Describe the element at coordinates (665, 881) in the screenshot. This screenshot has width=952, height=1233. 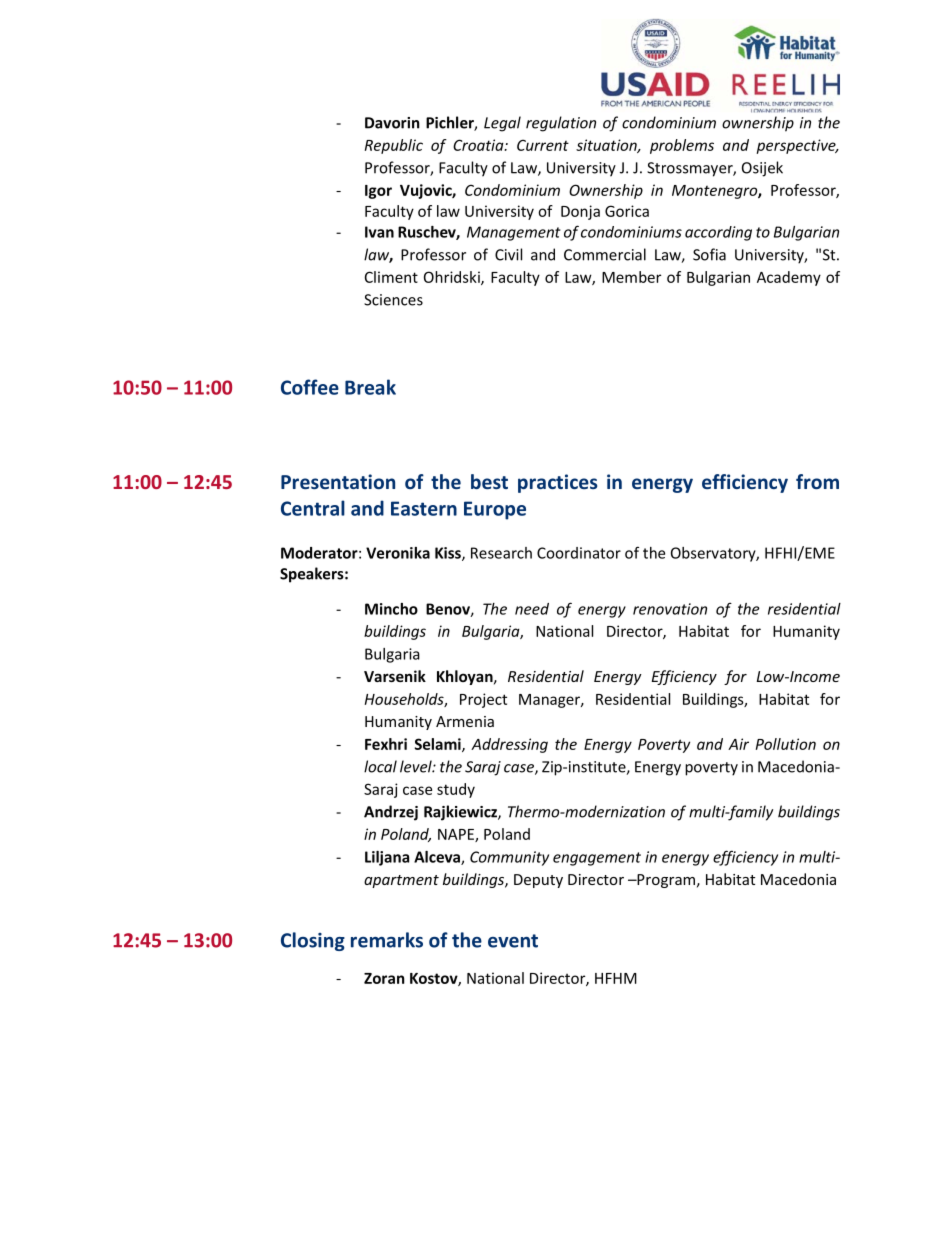
I see `Program` at that location.
